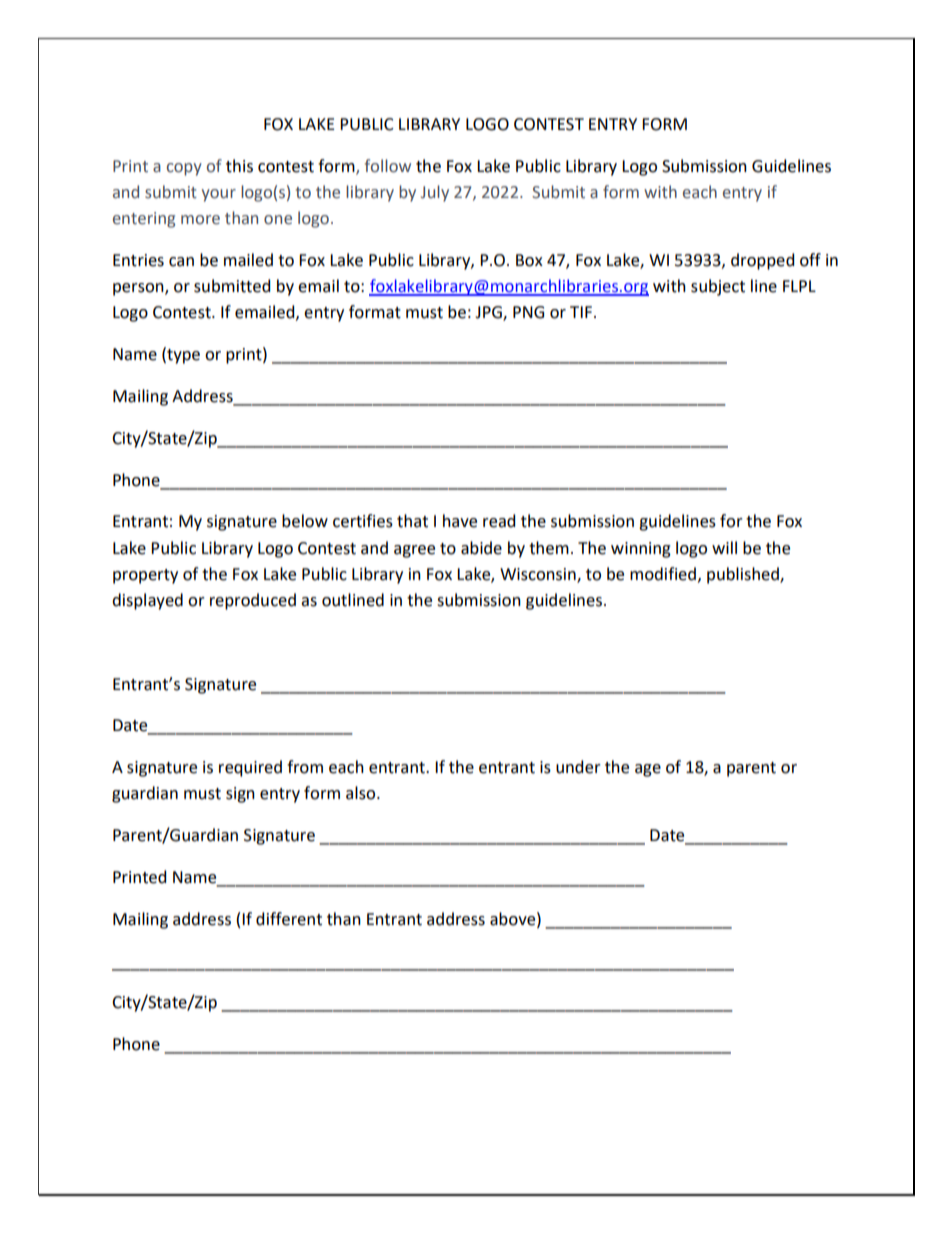 This screenshot has width=952, height=1233. Describe the element at coordinates (253, 601) in the screenshot. I see `reproduced` at that location.
